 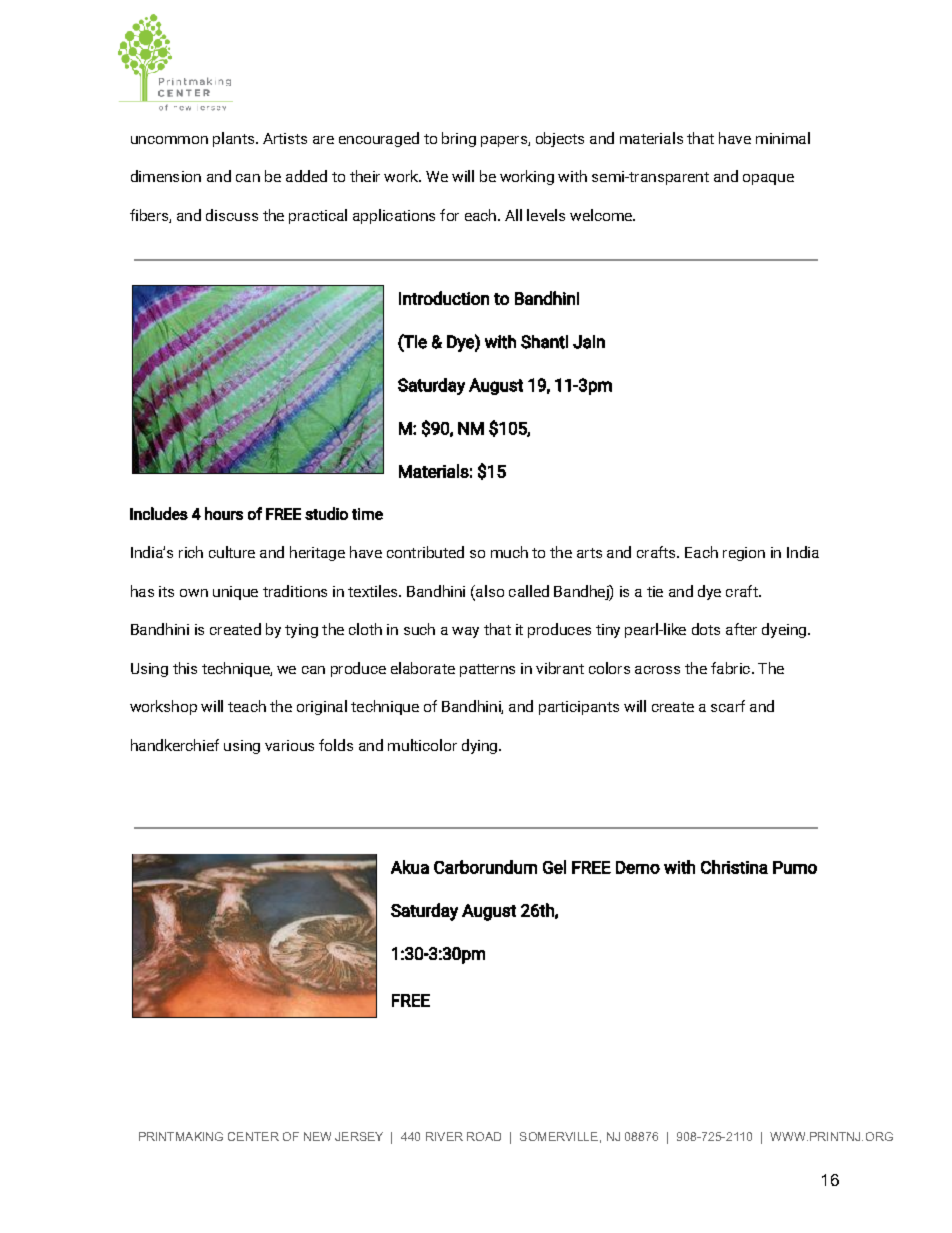 What do you see at coordinates (444, 1136) in the screenshot?
I see `RIVER` at bounding box center [444, 1136].
